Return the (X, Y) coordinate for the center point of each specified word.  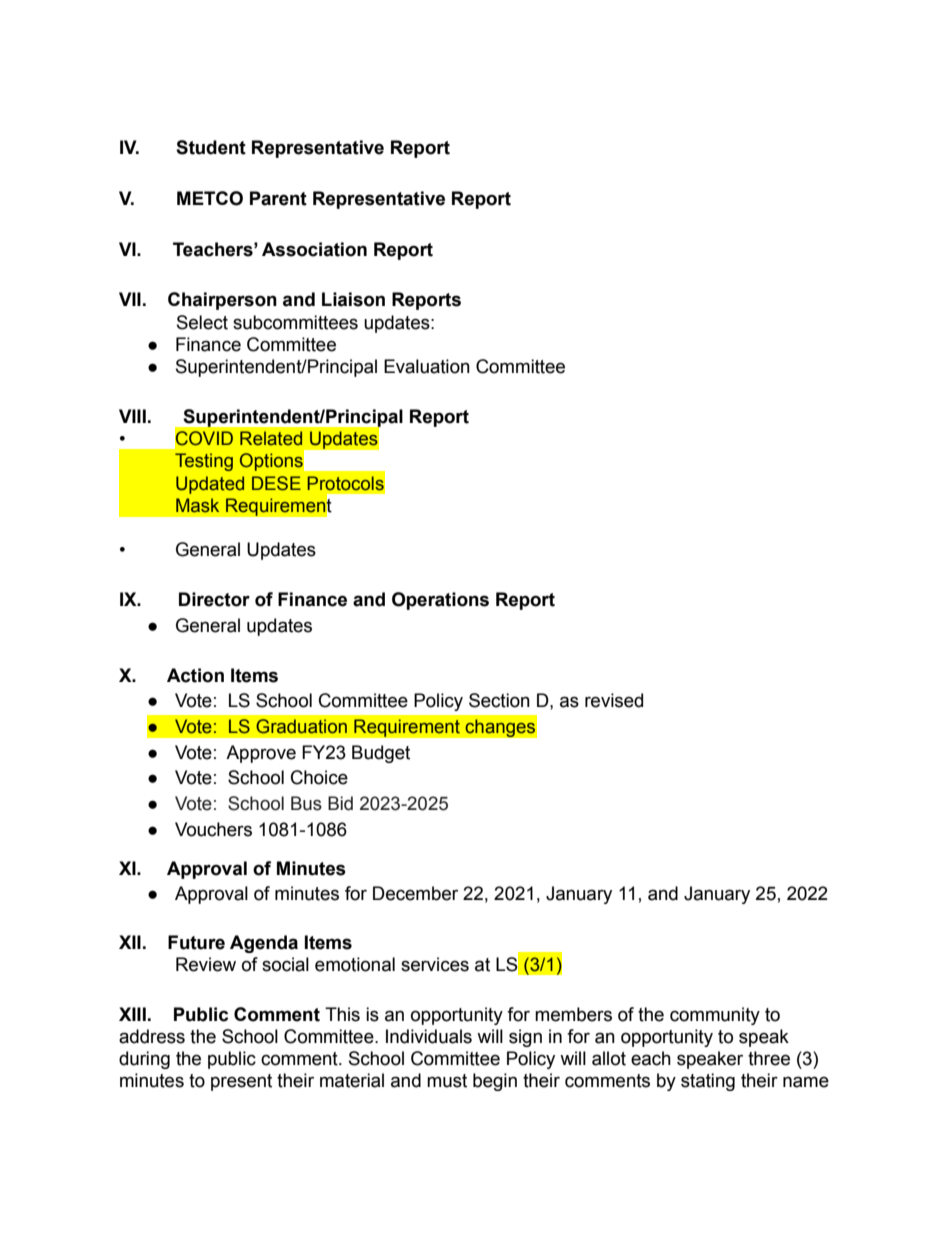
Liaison (353, 299)
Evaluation (427, 366)
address (152, 1036)
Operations (440, 601)
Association (314, 249)
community (715, 1016)
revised (614, 700)
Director (214, 599)
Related (271, 438)
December (415, 893)
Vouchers (213, 829)
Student (211, 147)
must (447, 1081)
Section (499, 700)
